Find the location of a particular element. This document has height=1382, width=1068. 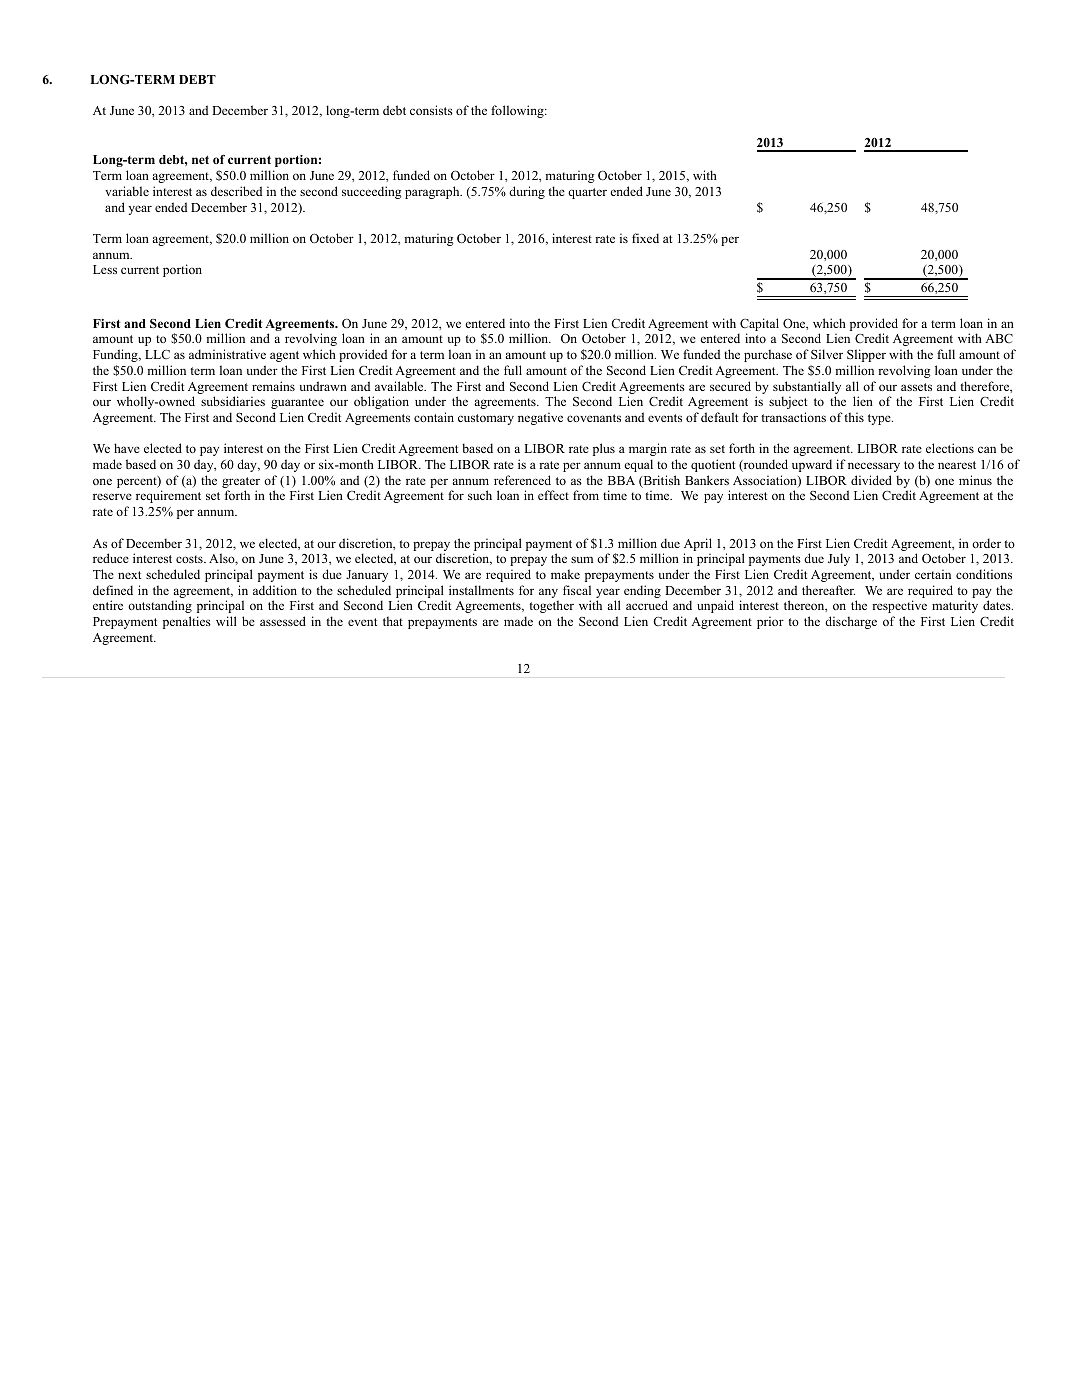

quarter is located at coordinates (587, 193).
